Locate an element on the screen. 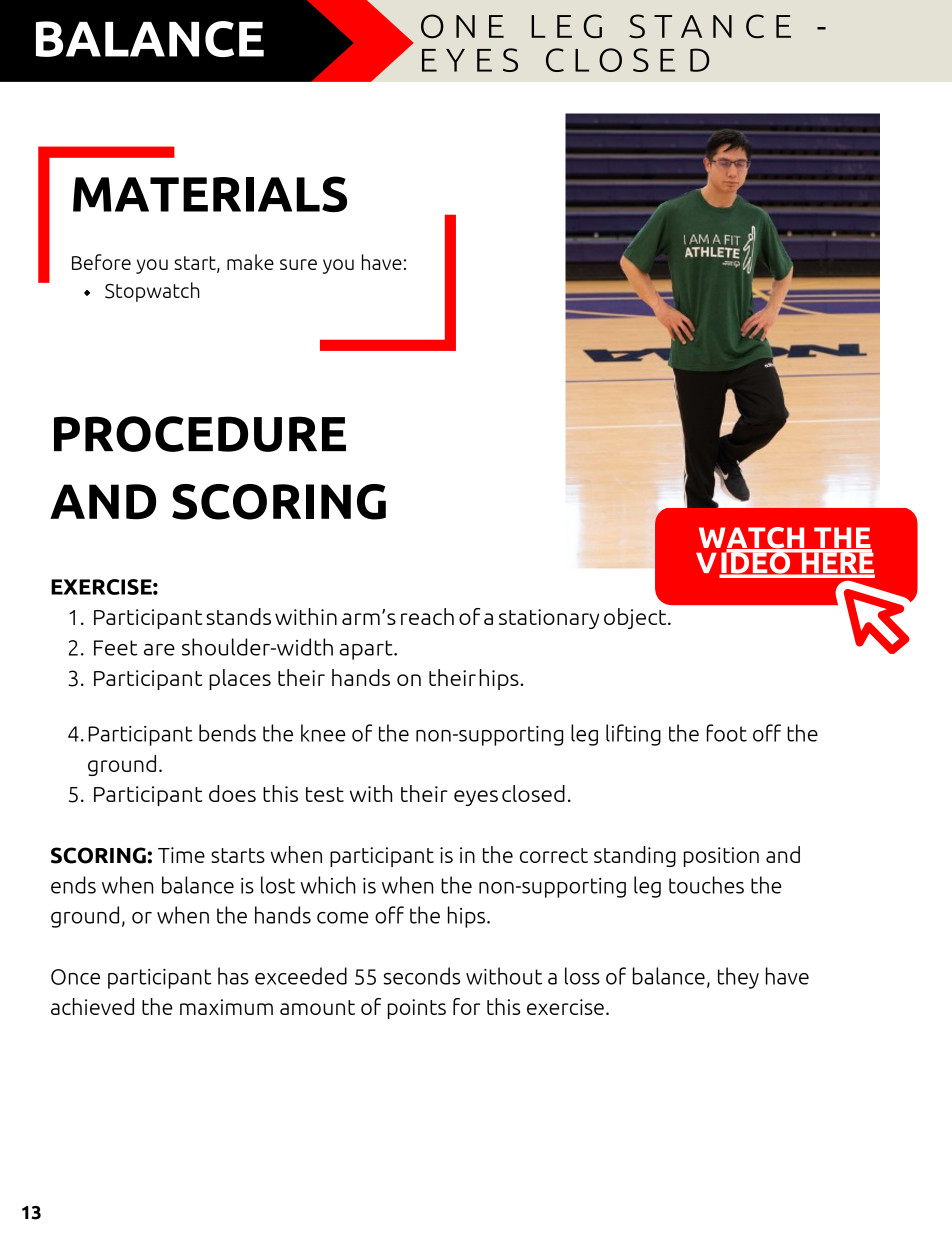  loss is located at coordinates (582, 976).
